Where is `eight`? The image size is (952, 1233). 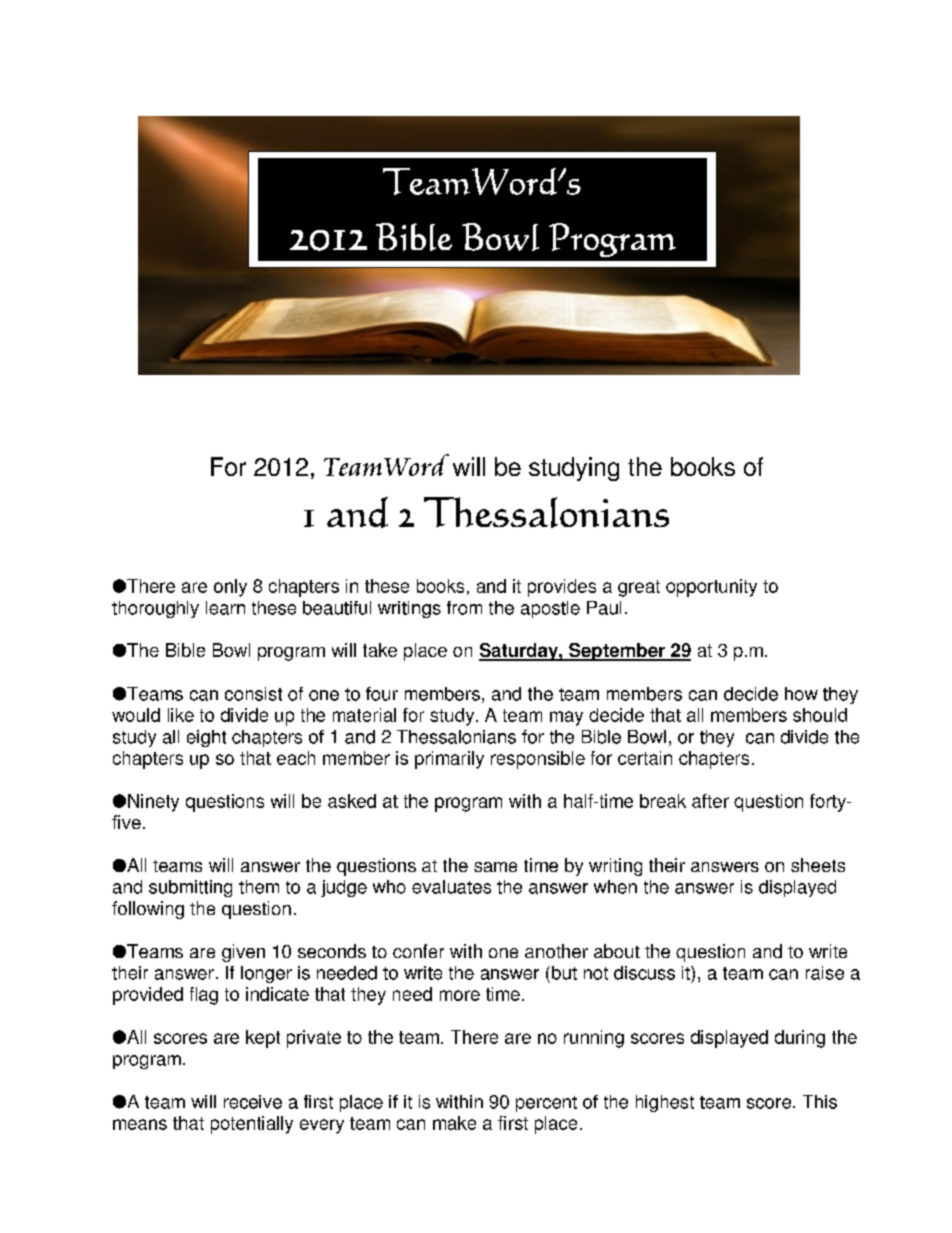 eight is located at coordinates (206, 738).
